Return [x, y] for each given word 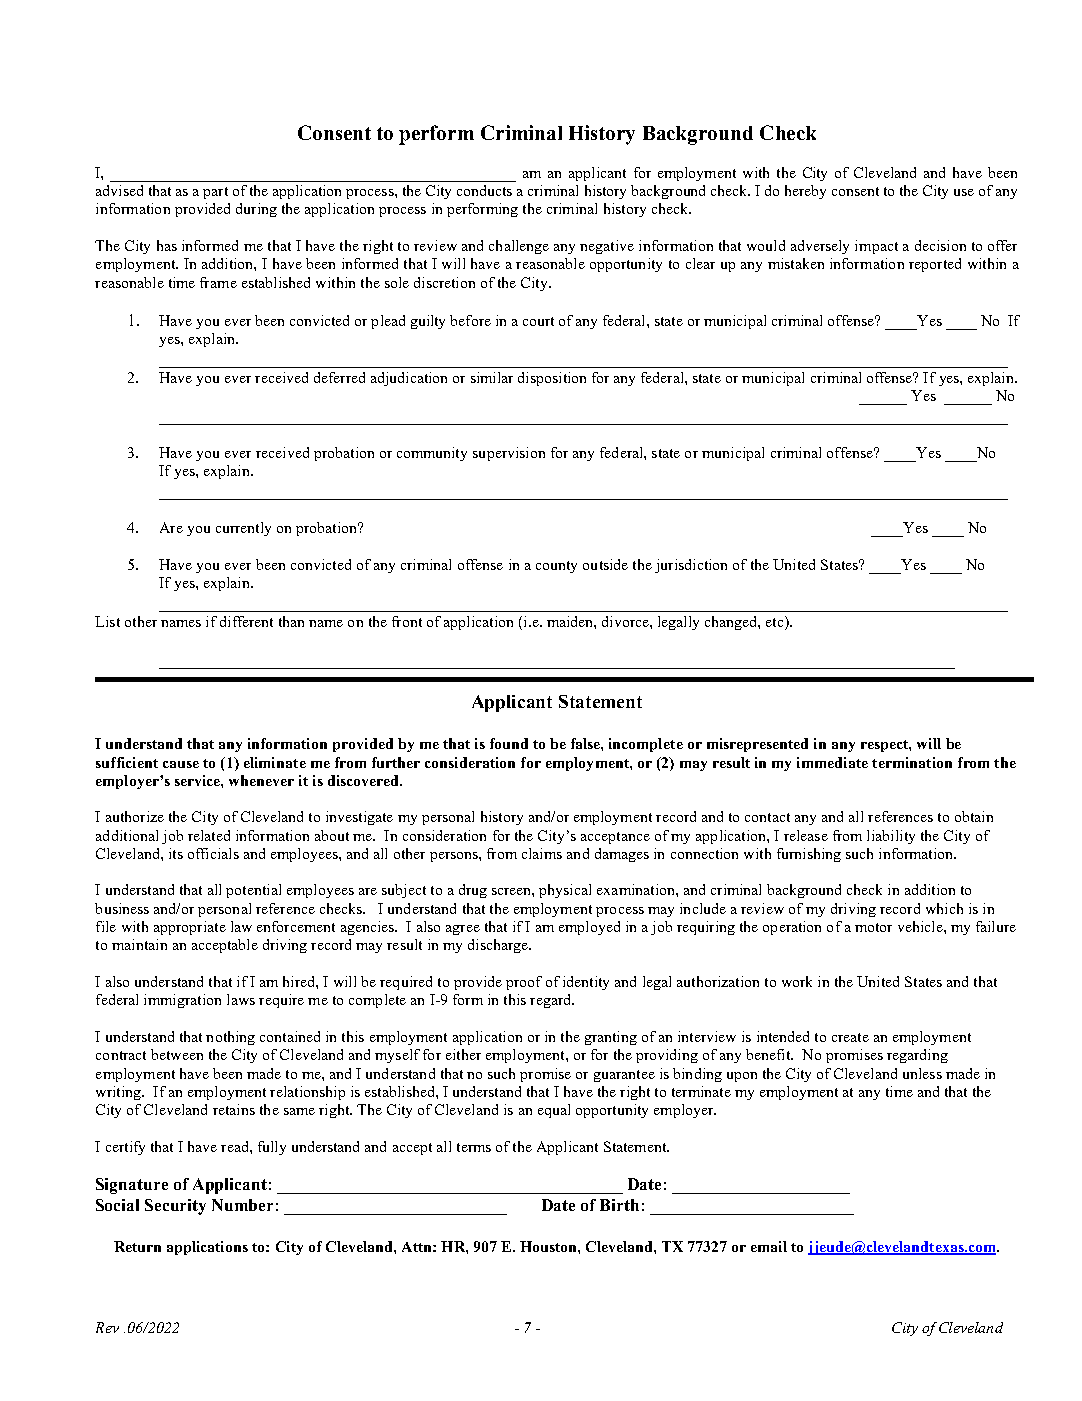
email [769, 1246]
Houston [549, 1246]
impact [876, 247]
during [256, 210]
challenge [519, 247]
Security [175, 1207]
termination [912, 762]
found [509, 743]
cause [181, 764]
